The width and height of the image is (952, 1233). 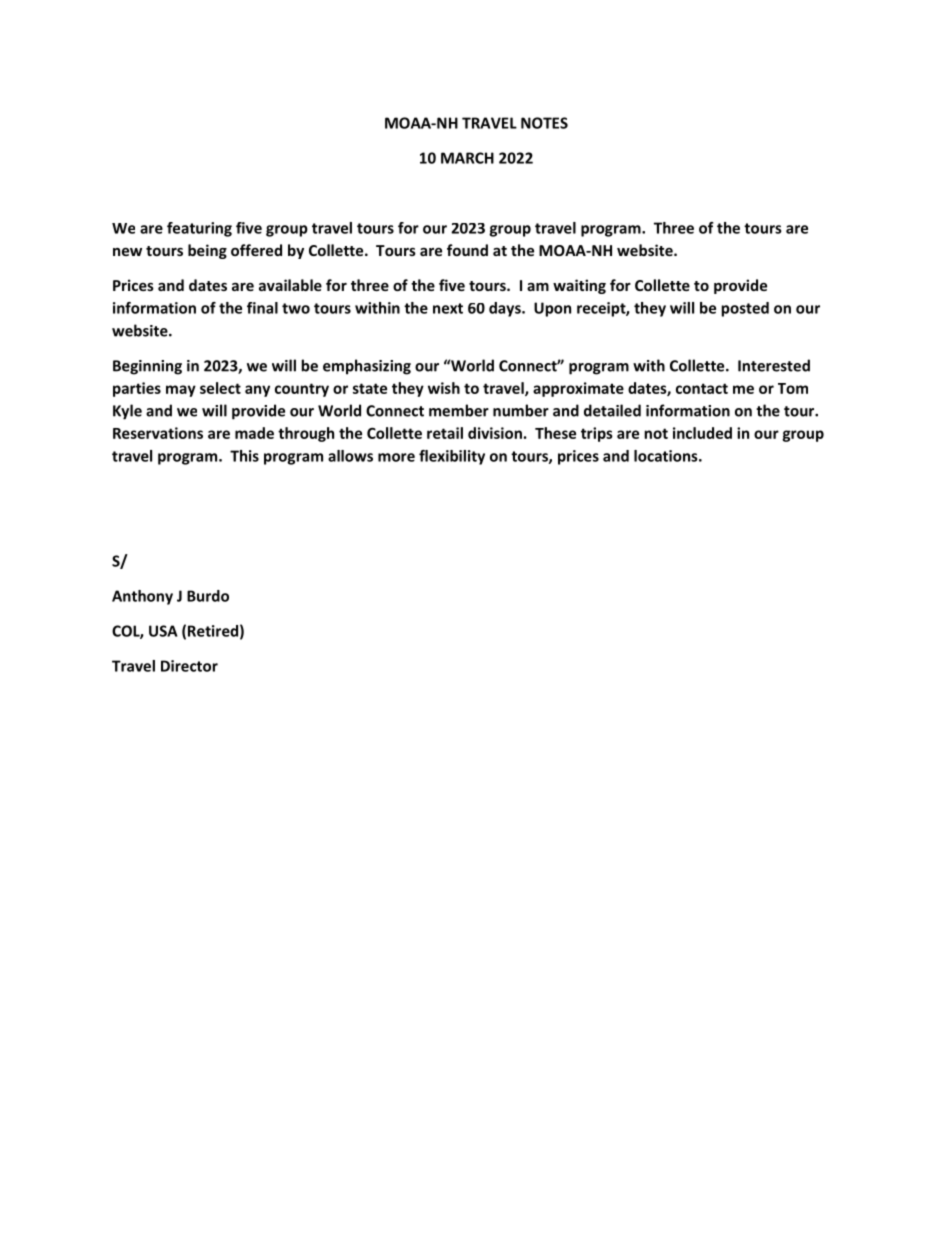 I want to click on Beginning, so click(x=147, y=367).
